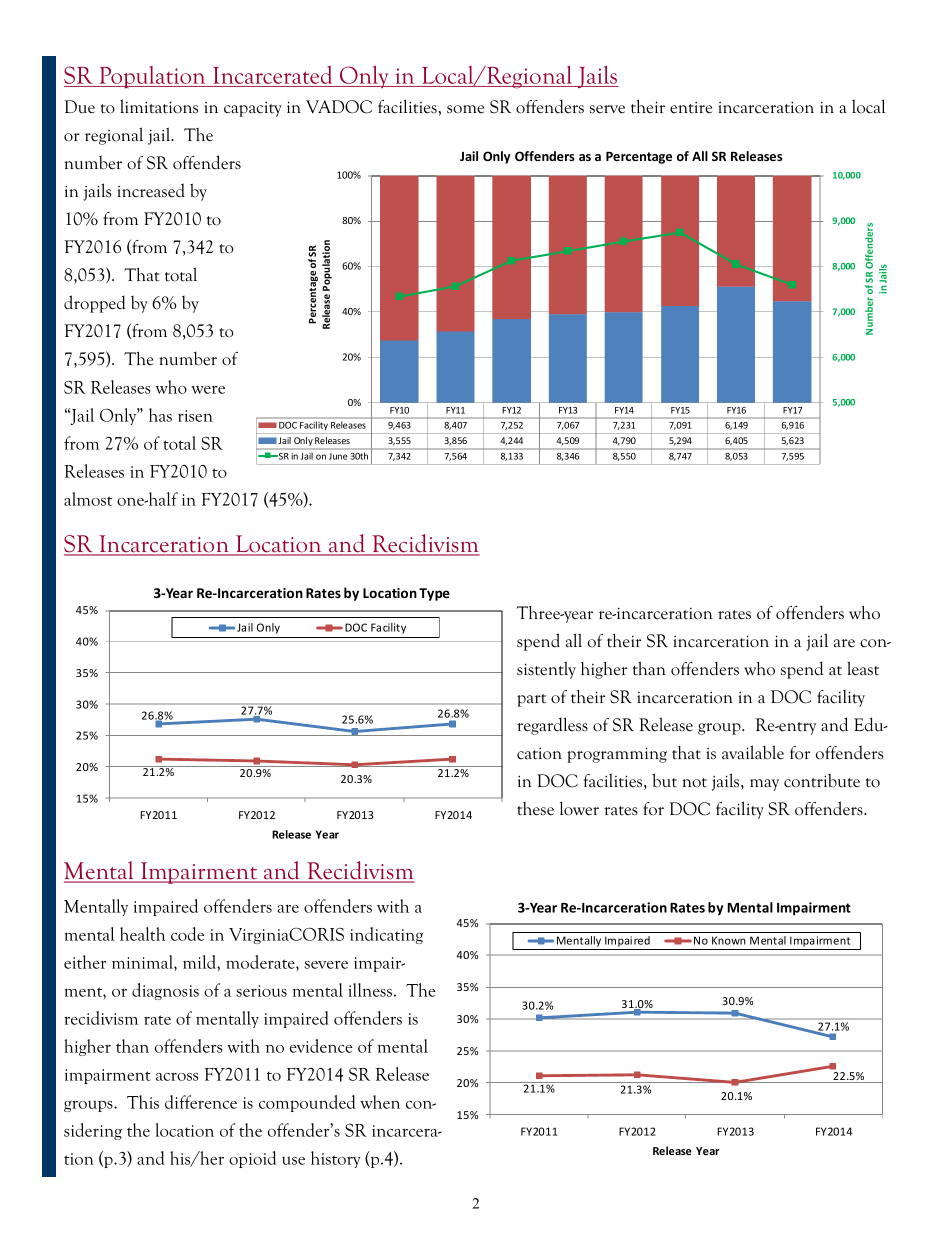 The width and height of the document is (952, 1233). Describe the element at coordinates (88, 499) in the document. I see `almost` at that location.
